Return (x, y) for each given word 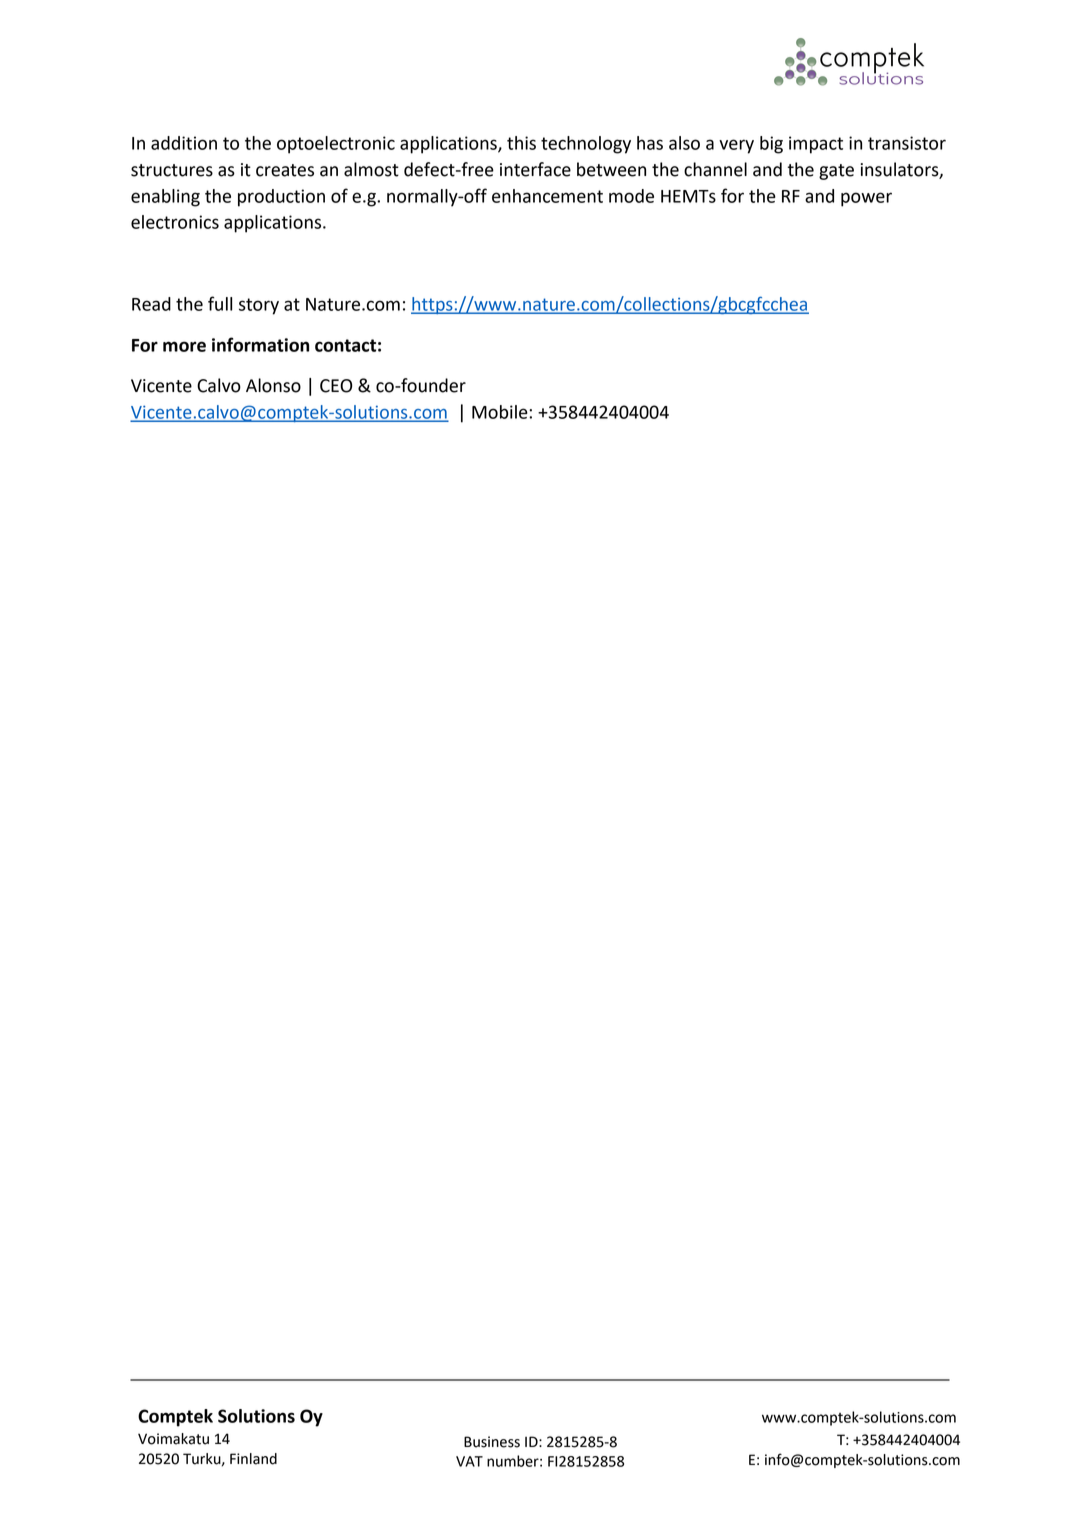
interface (535, 169)
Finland (253, 1459)
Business (492, 1442)
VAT (469, 1461)
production (281, 198)
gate (836, 172)
